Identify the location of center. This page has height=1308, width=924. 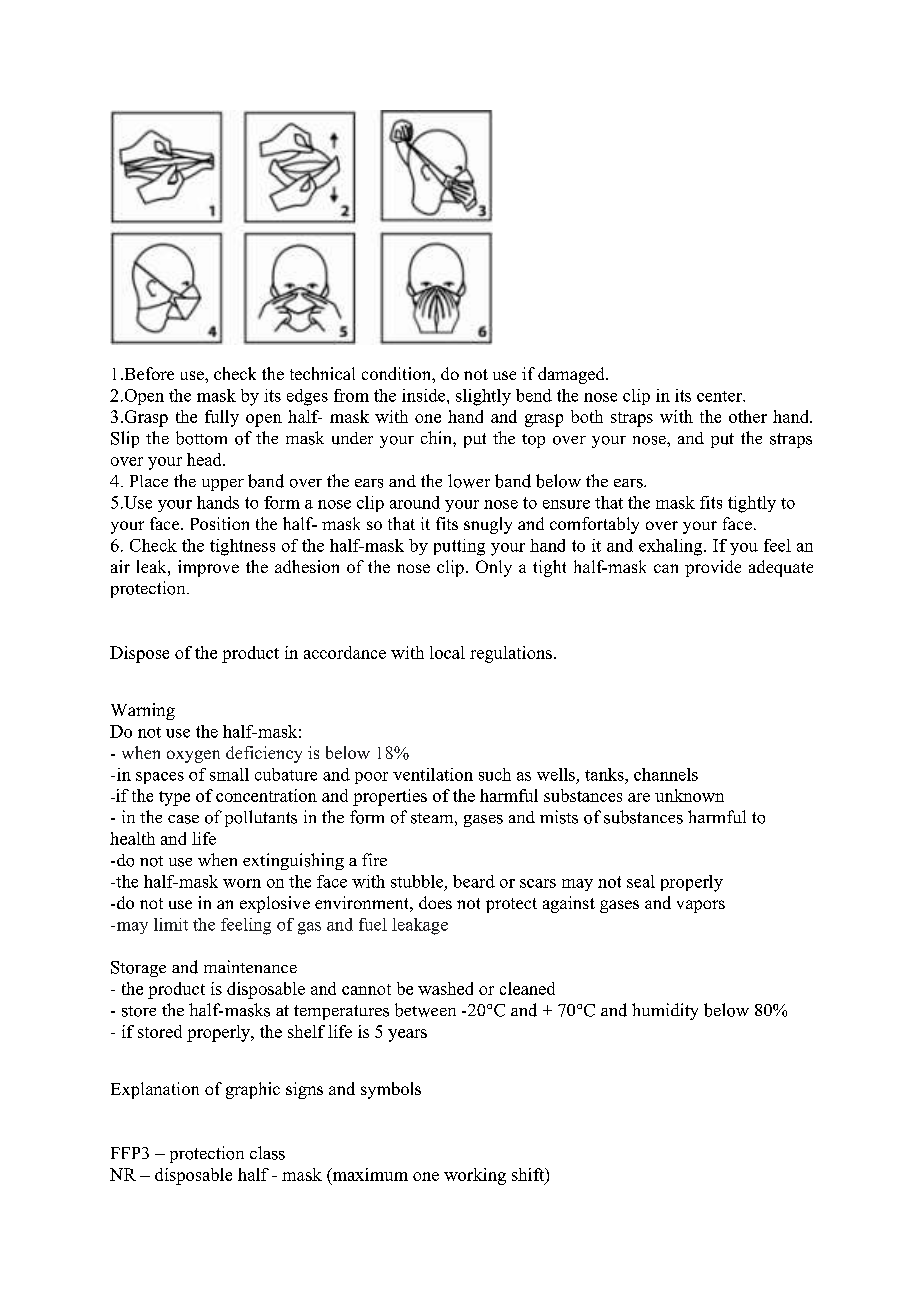
(721, 396).
